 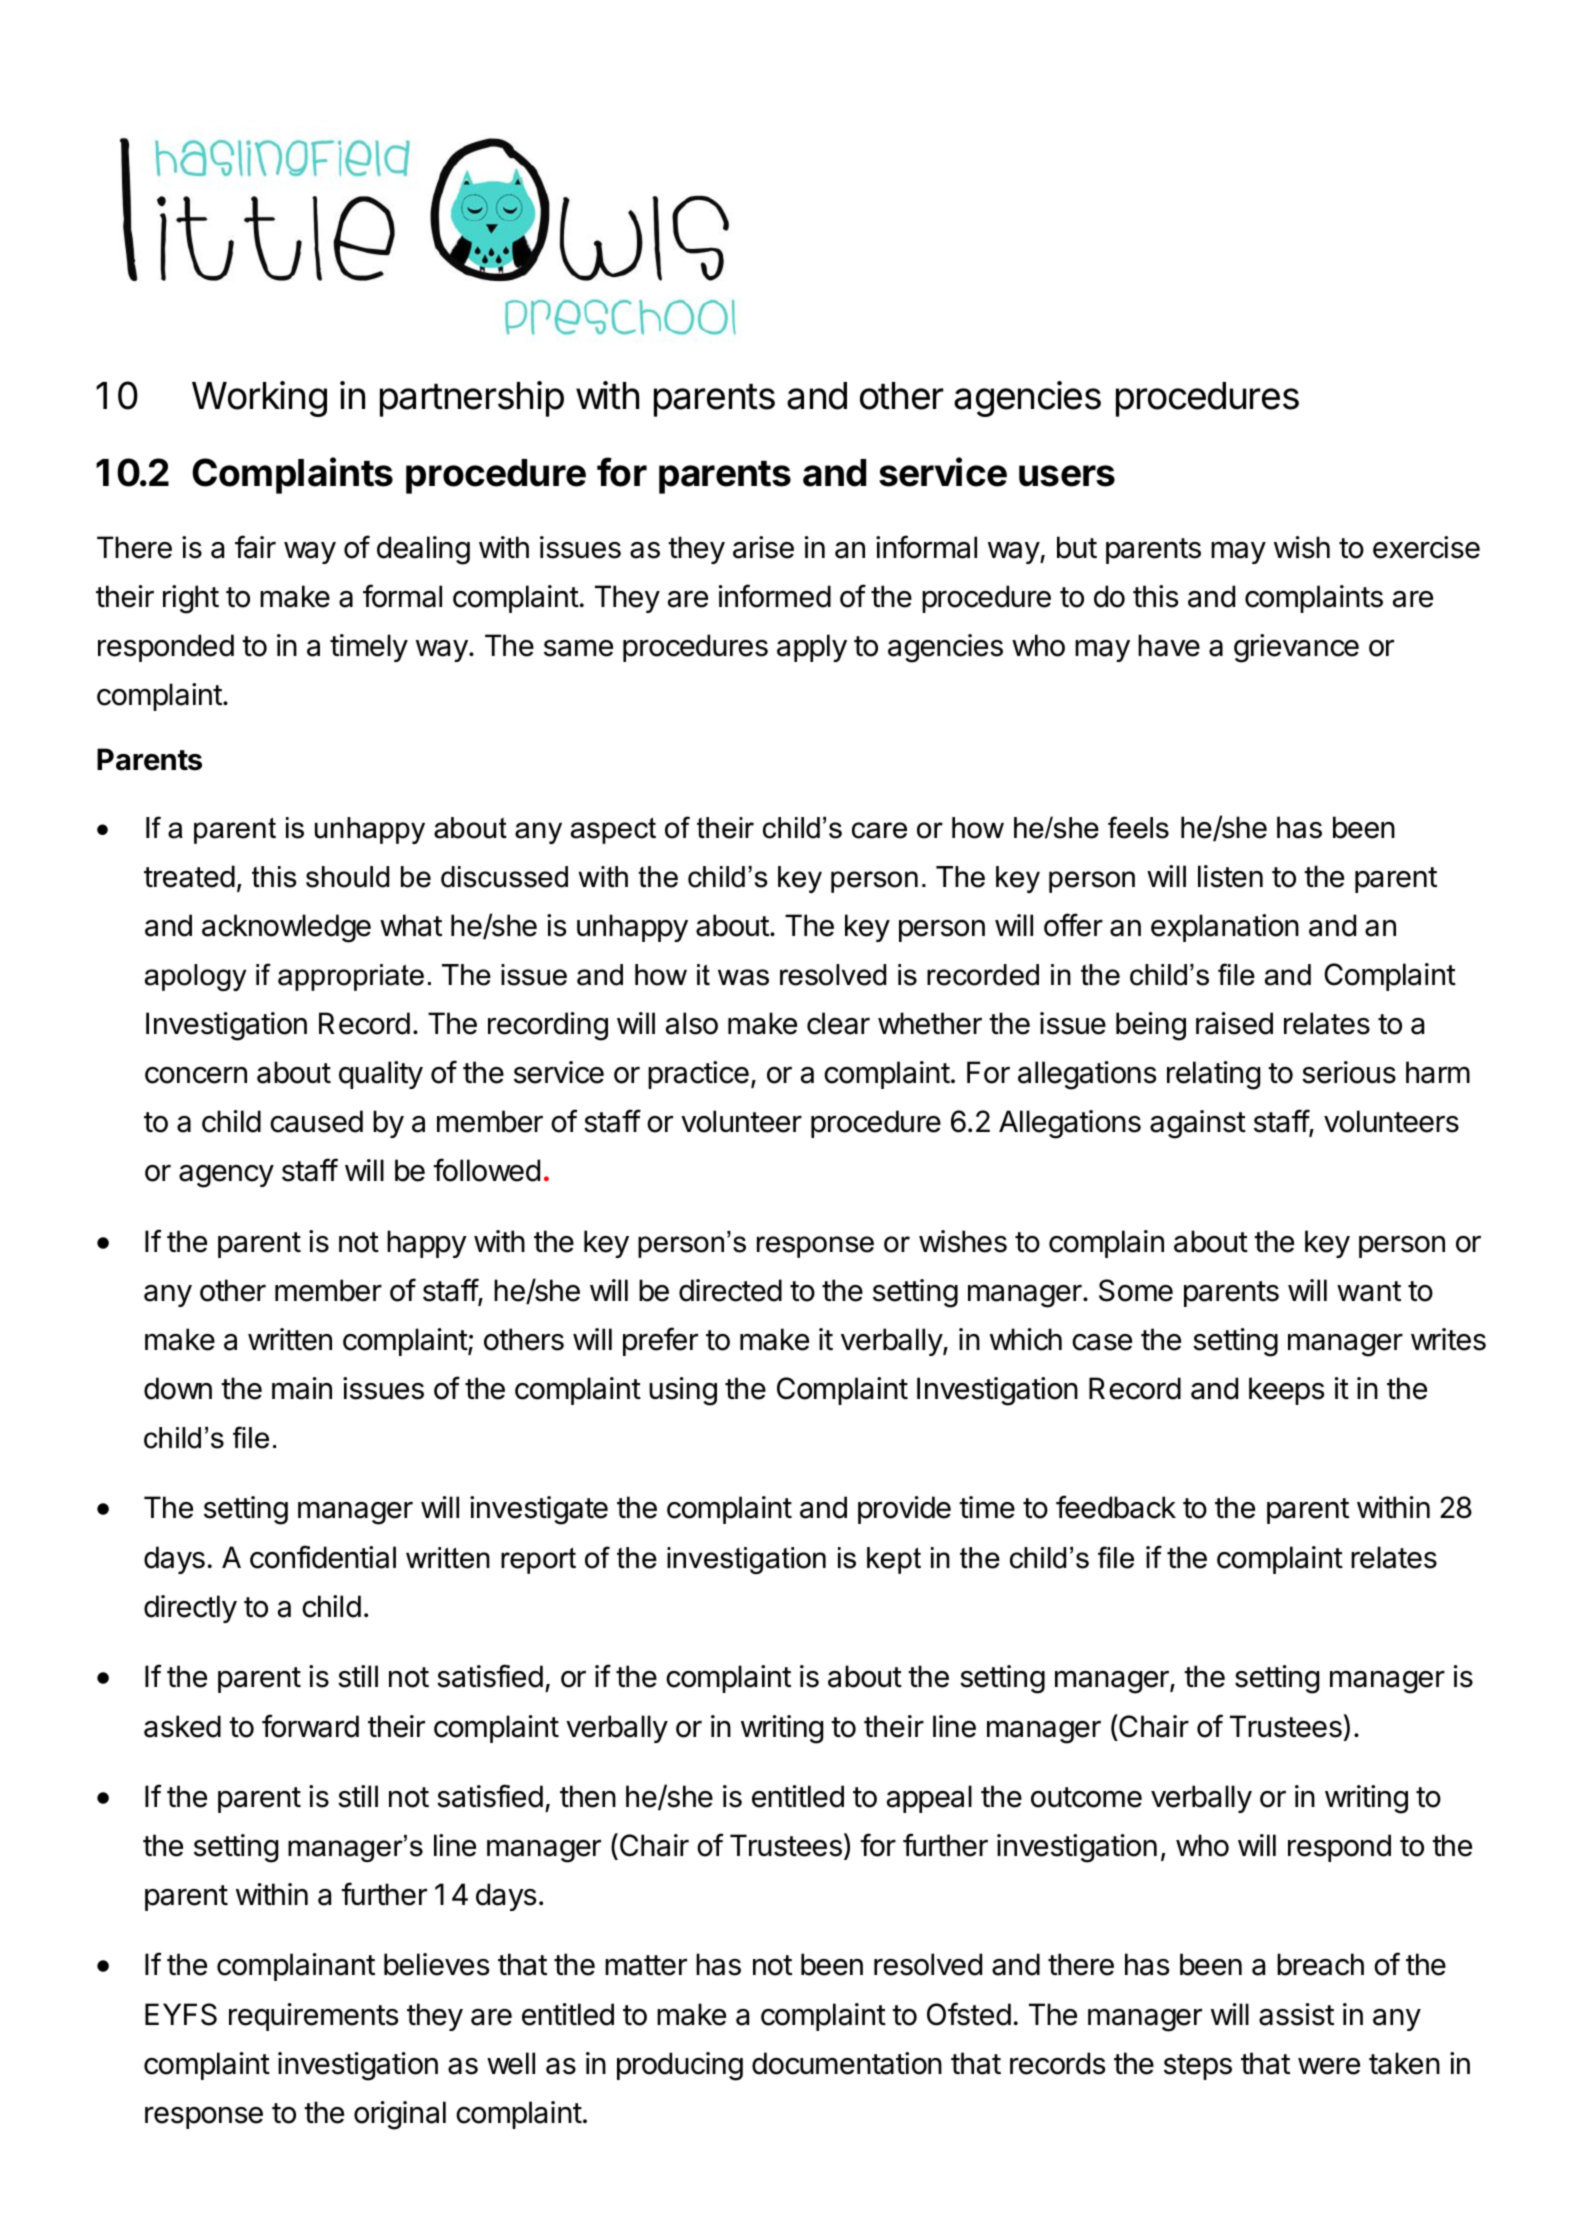 What do you see at coordinates (1116, 1507) in the screenshot?
I see `feedback` at bounding box center [1116, 1507].
